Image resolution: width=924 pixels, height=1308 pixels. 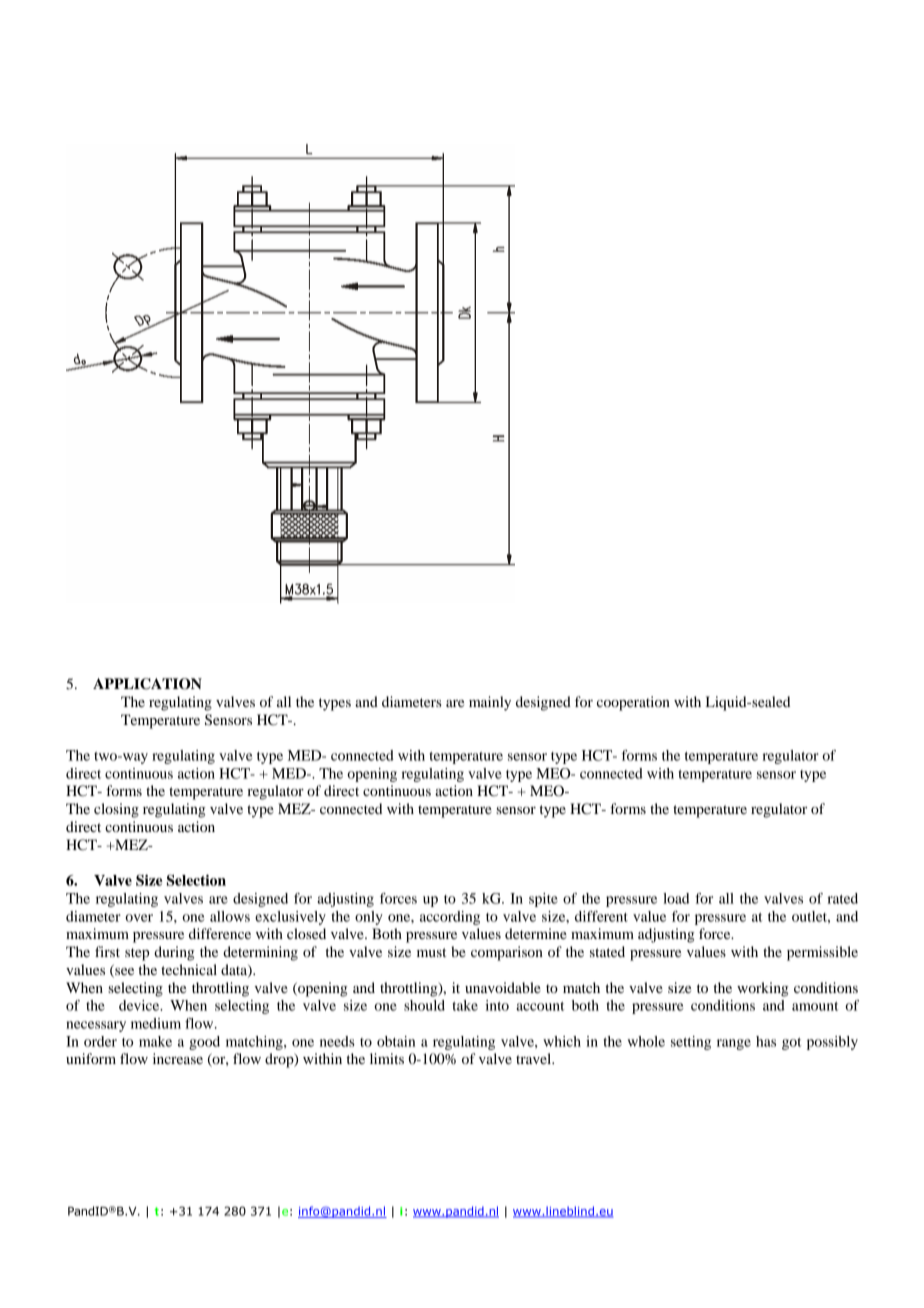 What do you see at coordinates (431, 952) in the image?
I see `must` at bounding box center [431, 952].
